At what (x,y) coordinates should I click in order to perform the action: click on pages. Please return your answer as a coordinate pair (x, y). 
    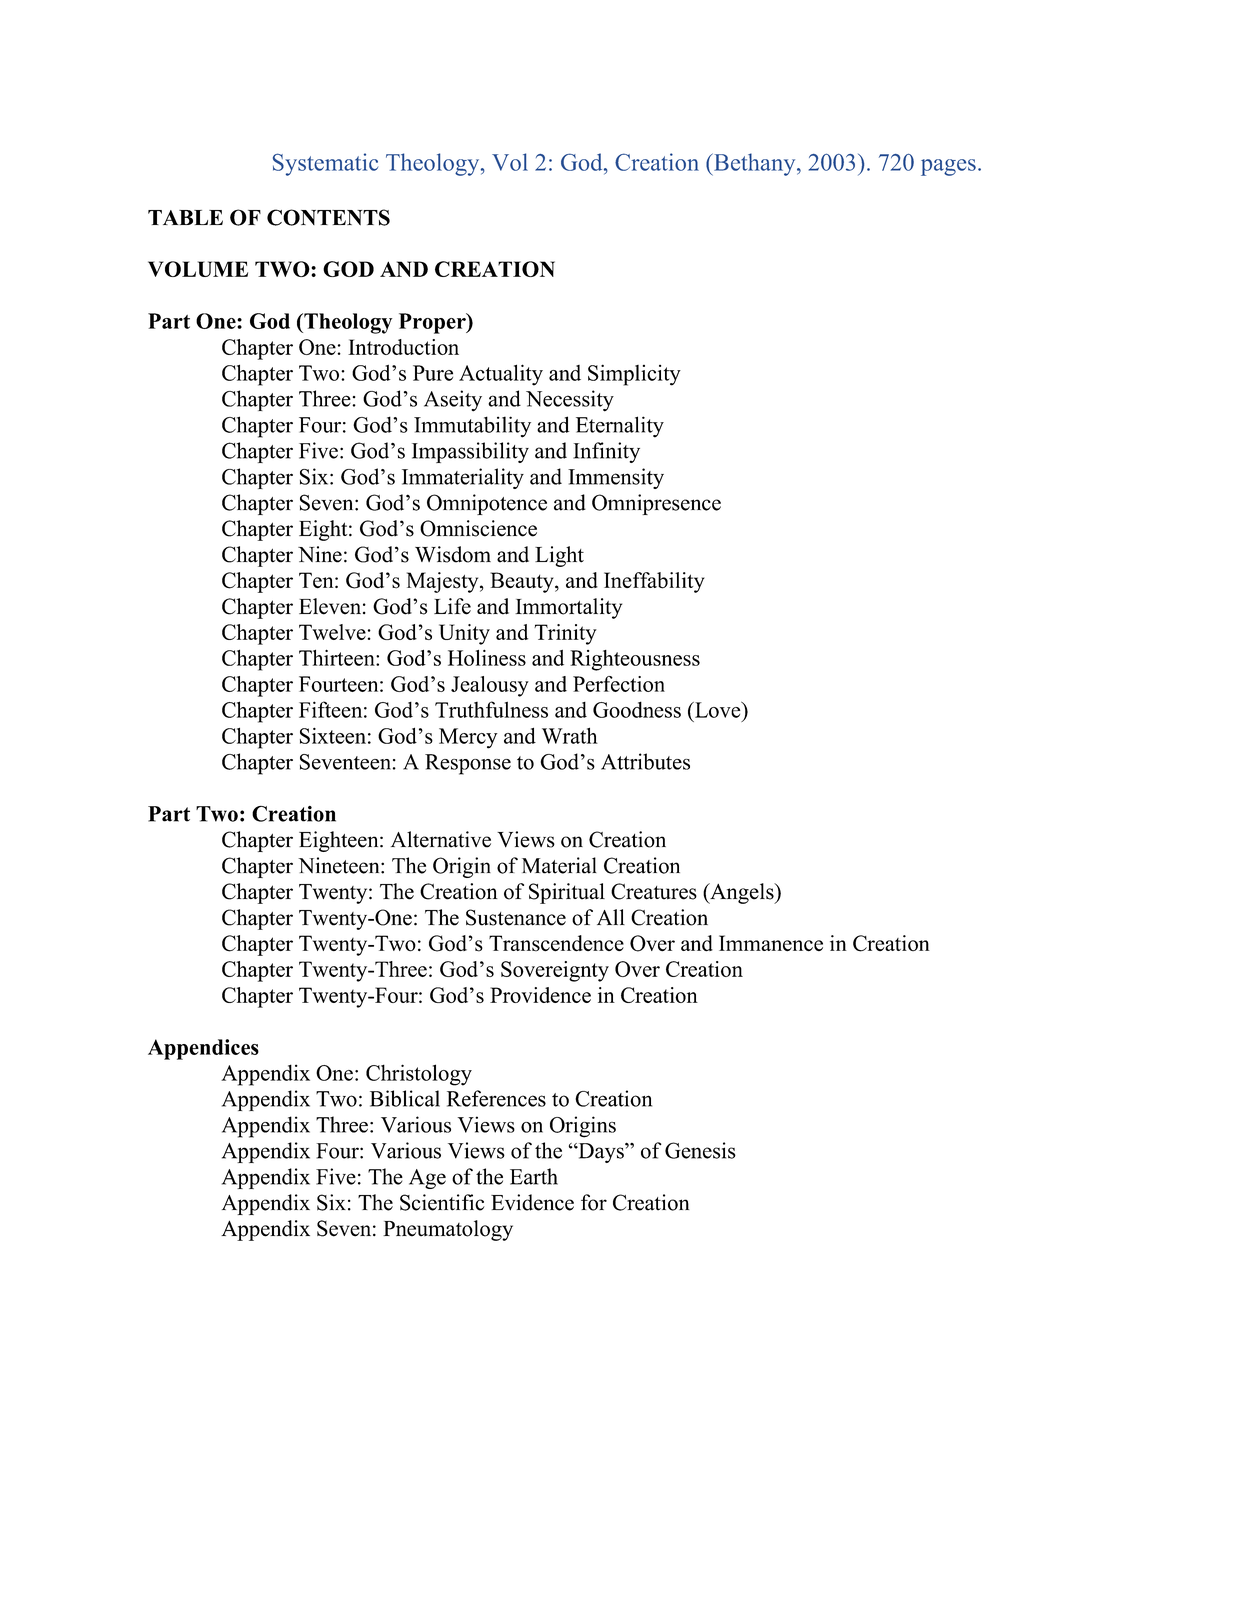
    Looking at the image, I should click on (948, 167).
